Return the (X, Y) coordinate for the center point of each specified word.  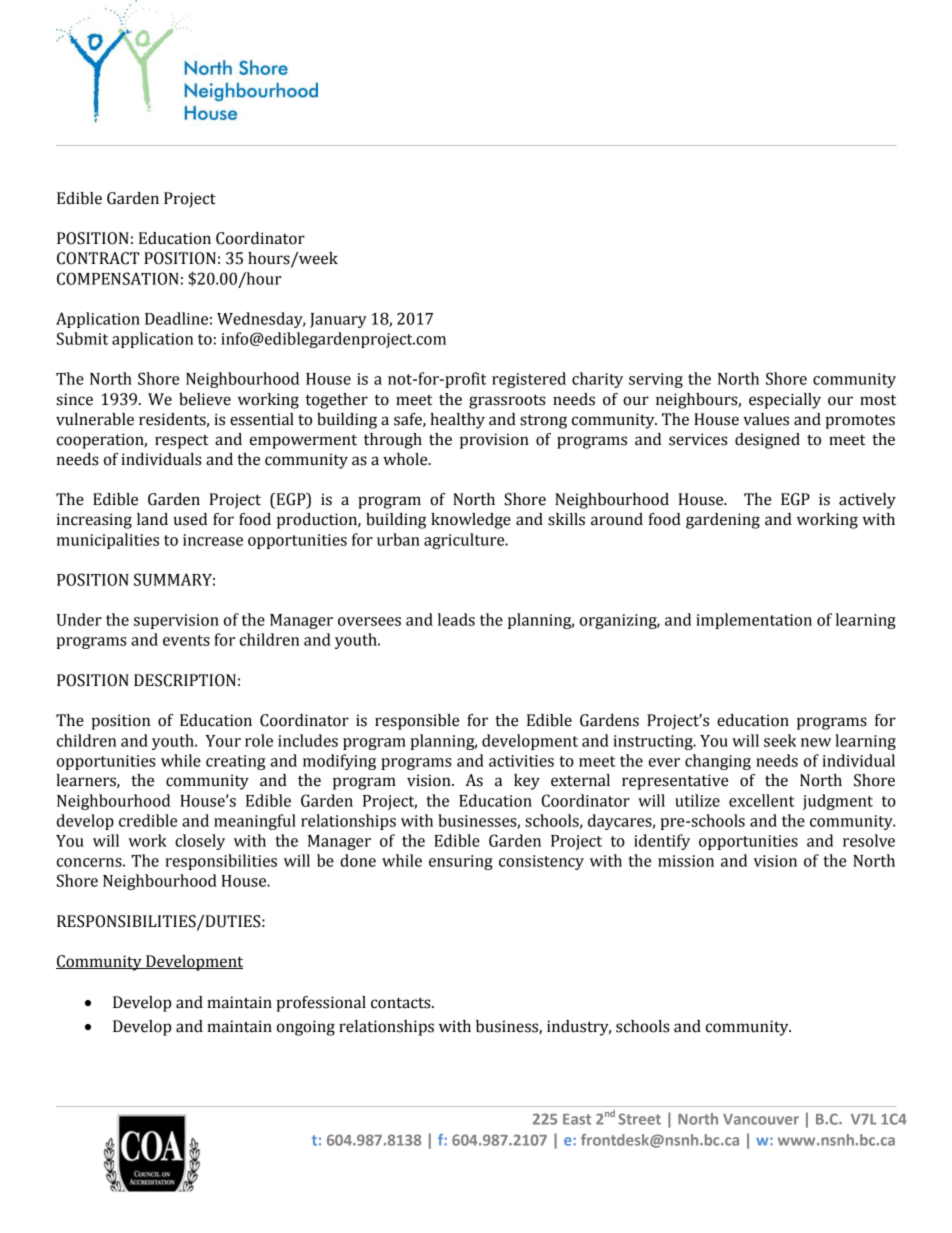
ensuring (461, 862)
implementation (754, 621)
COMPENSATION (118, 278)
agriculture (465, 541)
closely (200, 842)
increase (213, 540)
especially (785, 401)
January (338, 320)
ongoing (306, 1028)
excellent (762, 800)
